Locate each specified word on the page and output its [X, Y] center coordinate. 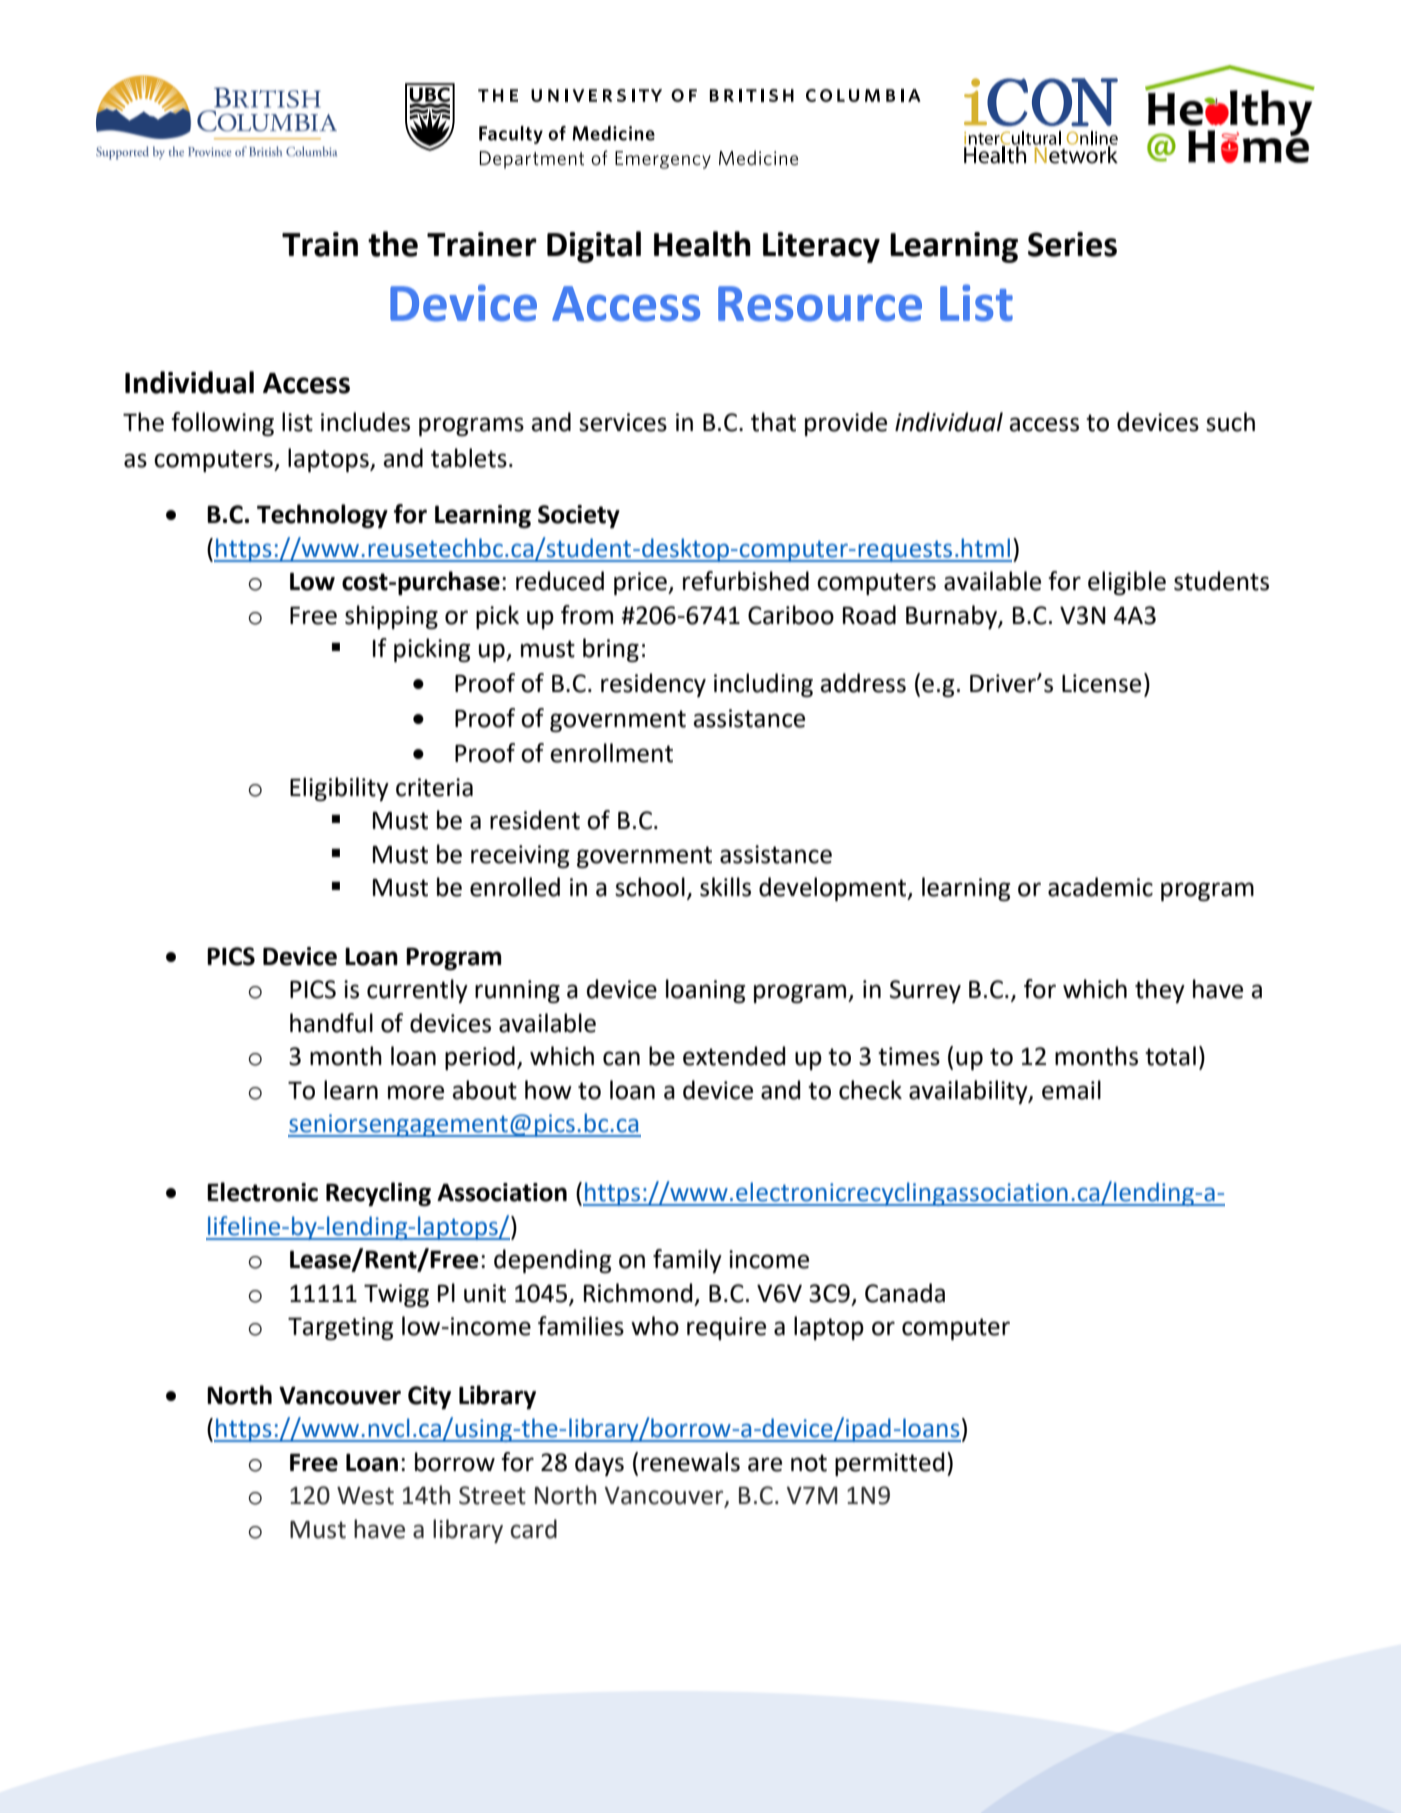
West [365, 1496]
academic [1100, 887]
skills [725, 887]
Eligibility [339, 789]
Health [702, 244]
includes [365, 422]
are [765, 1464]
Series [1072, 244]
